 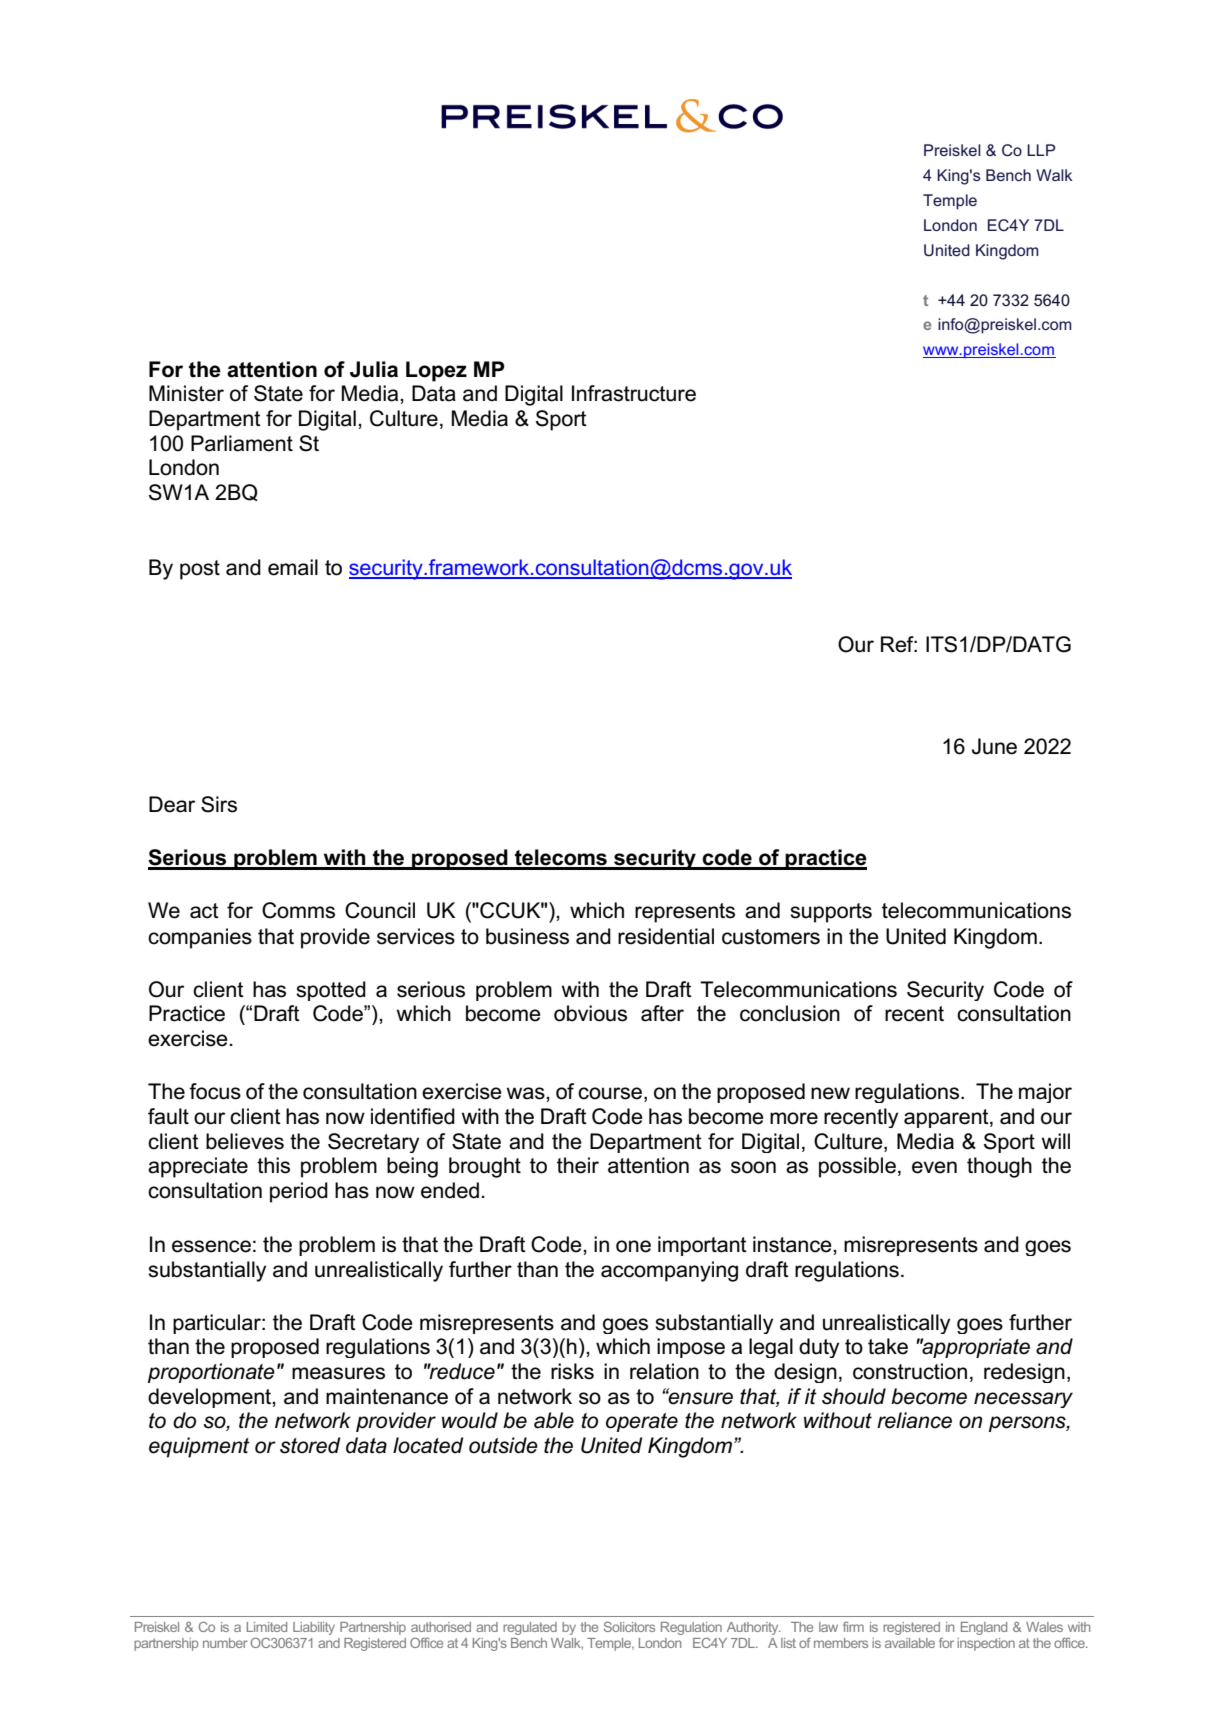 What do you see at coordinates (1041, 150) in the screenshot?
I see `LLP` at bounding box center [1041, 150].
